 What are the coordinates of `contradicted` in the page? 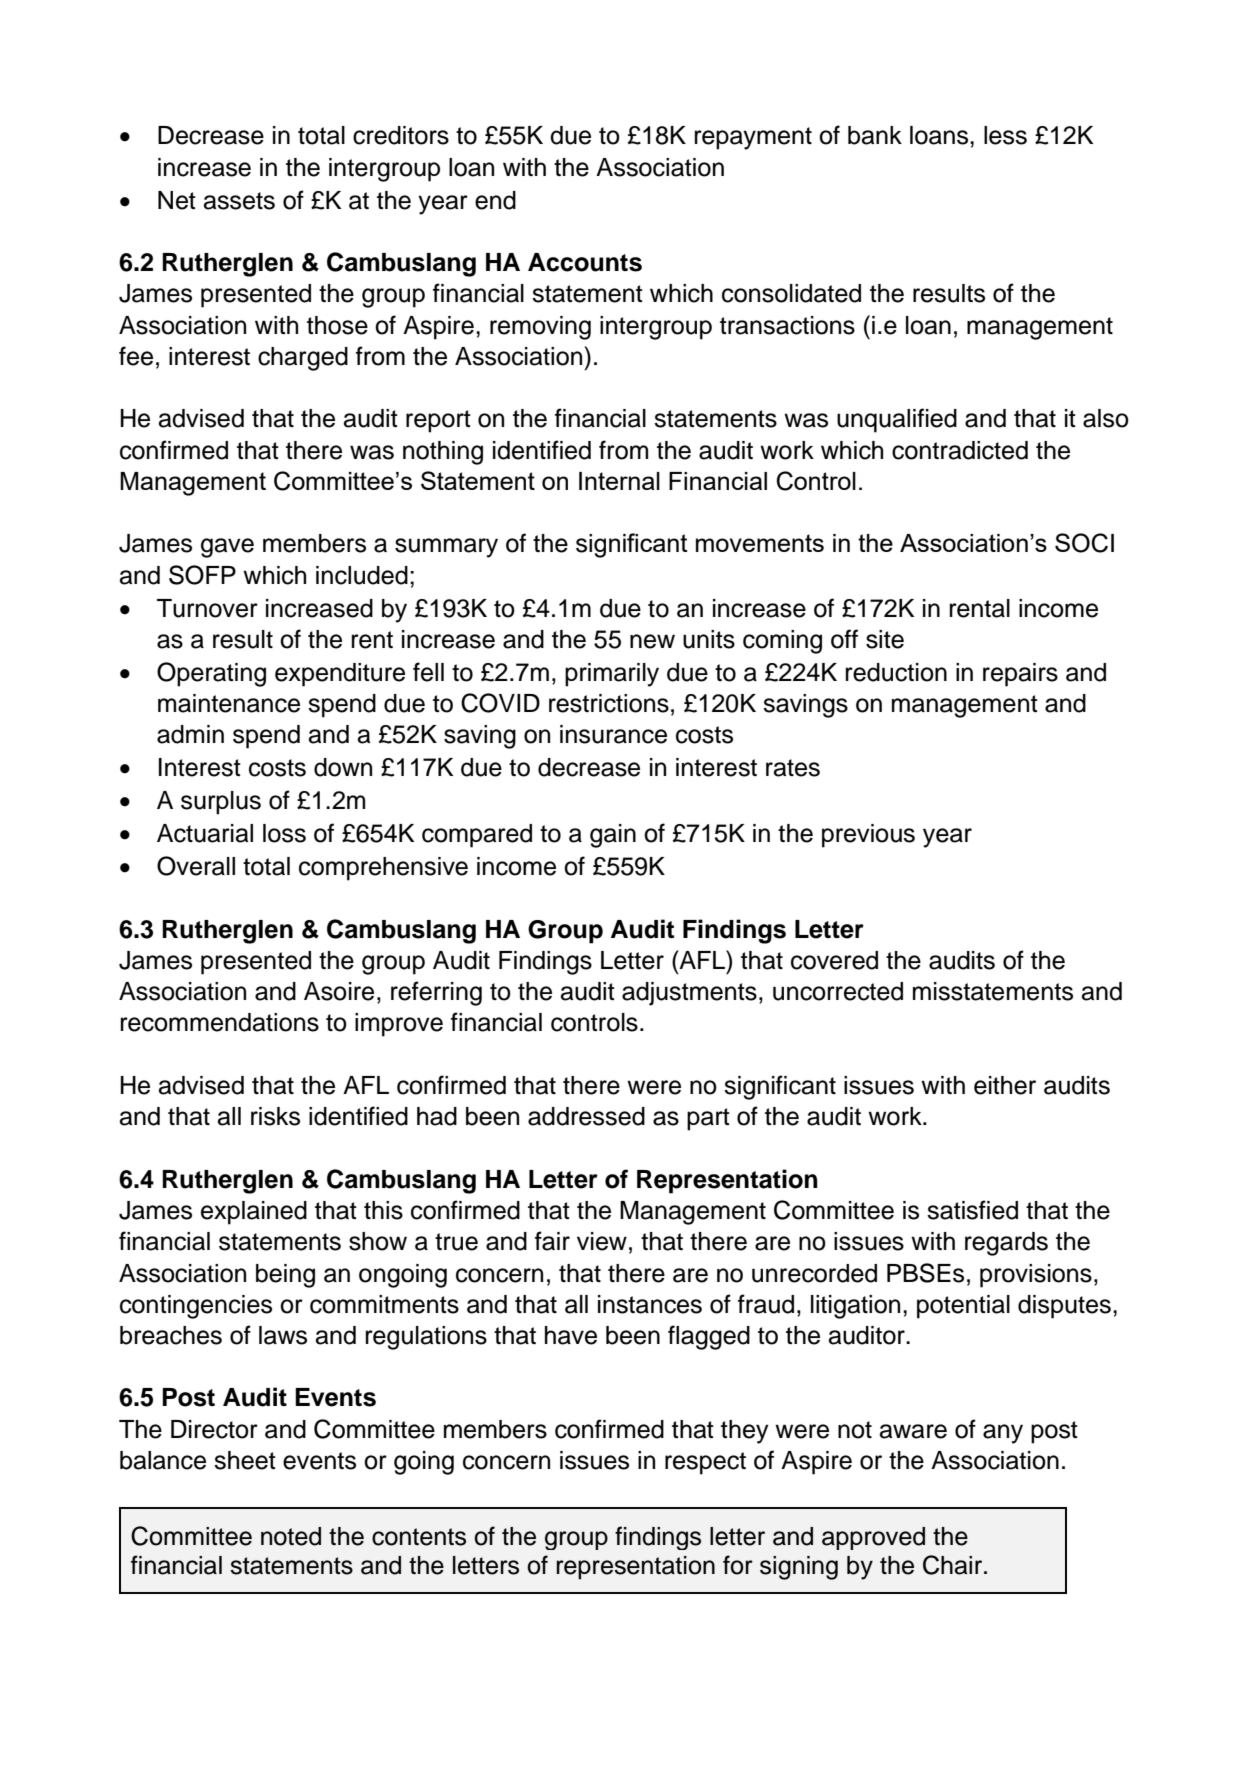 It's located at (960, 450).
